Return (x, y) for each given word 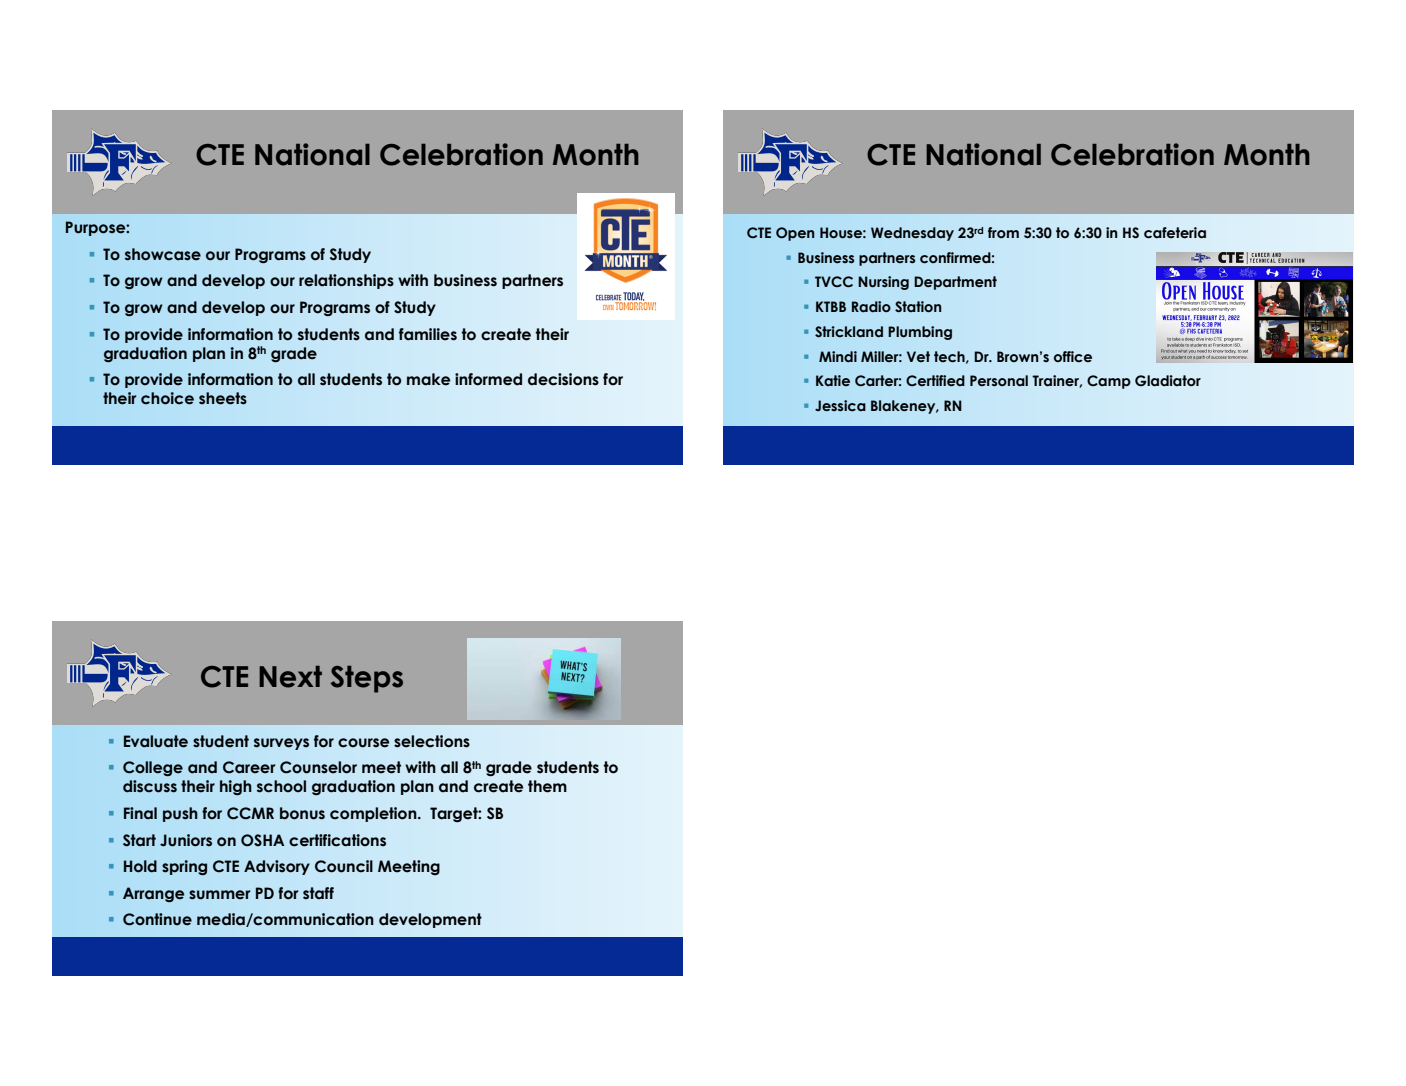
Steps (367, 679)
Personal (999, 381)
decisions (563, 379)
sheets (223, 398)
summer (219, 895)
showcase (163, 254)
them (547, 786)
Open (795, 234)
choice (167, 398)
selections (432, 741)
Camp (1109, 382)
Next (290, 677)
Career (249, 767)
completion (374, 814)
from (1003, 232)
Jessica (840, 405)
